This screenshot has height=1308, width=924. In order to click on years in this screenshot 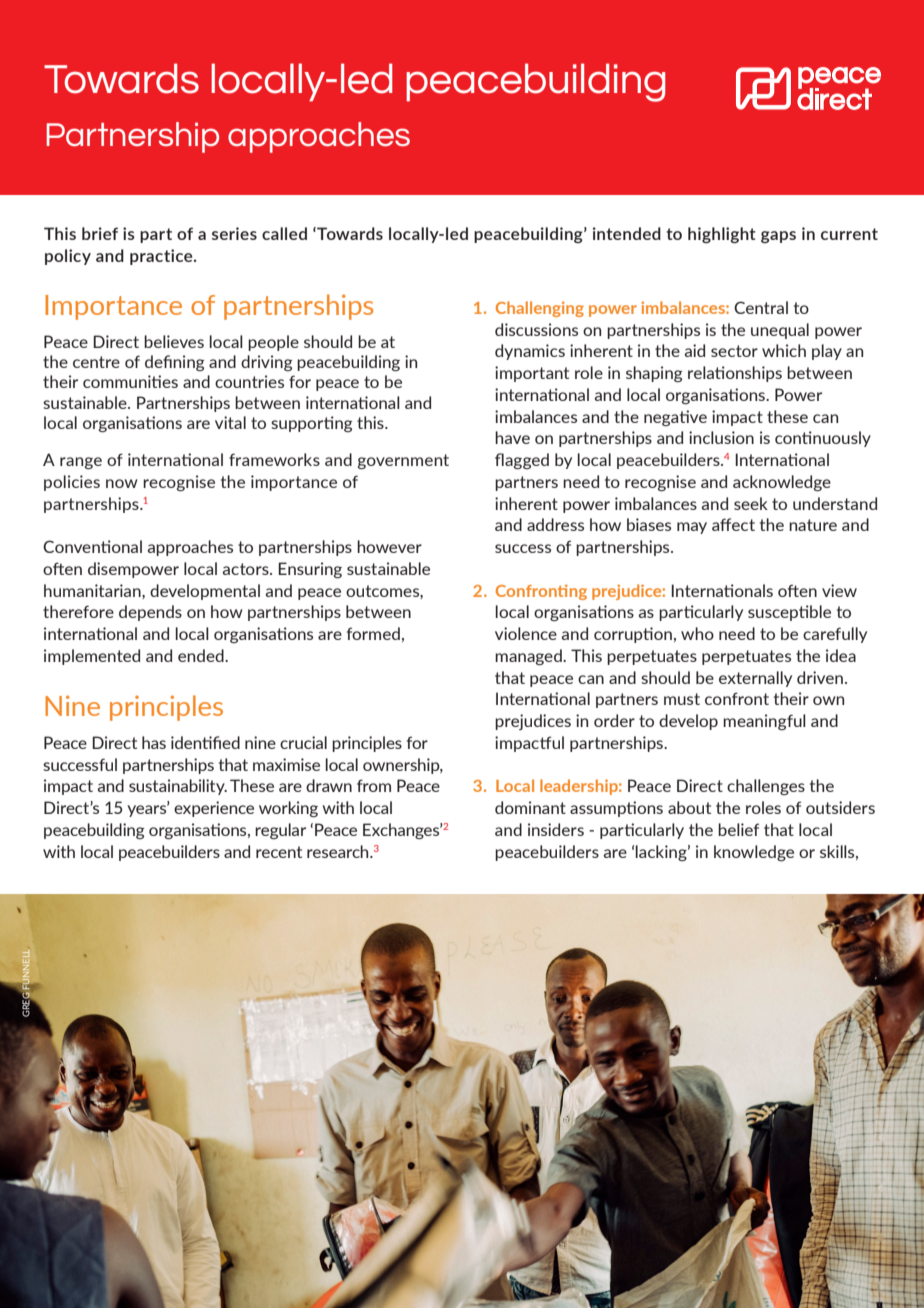, I will do `click(148, 810)`.
